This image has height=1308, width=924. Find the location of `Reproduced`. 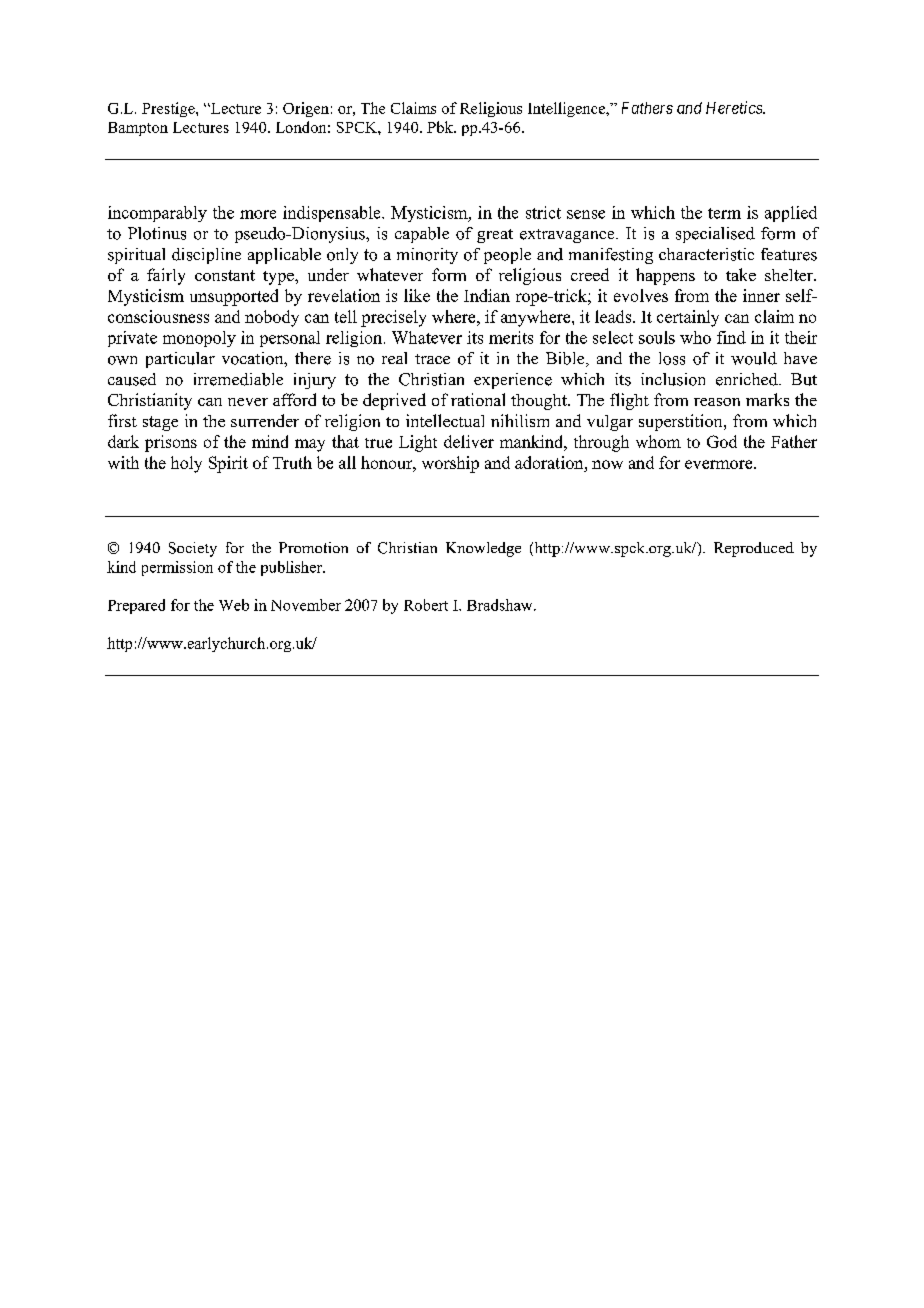

Reproduced is located at coordinates (754, 549).
